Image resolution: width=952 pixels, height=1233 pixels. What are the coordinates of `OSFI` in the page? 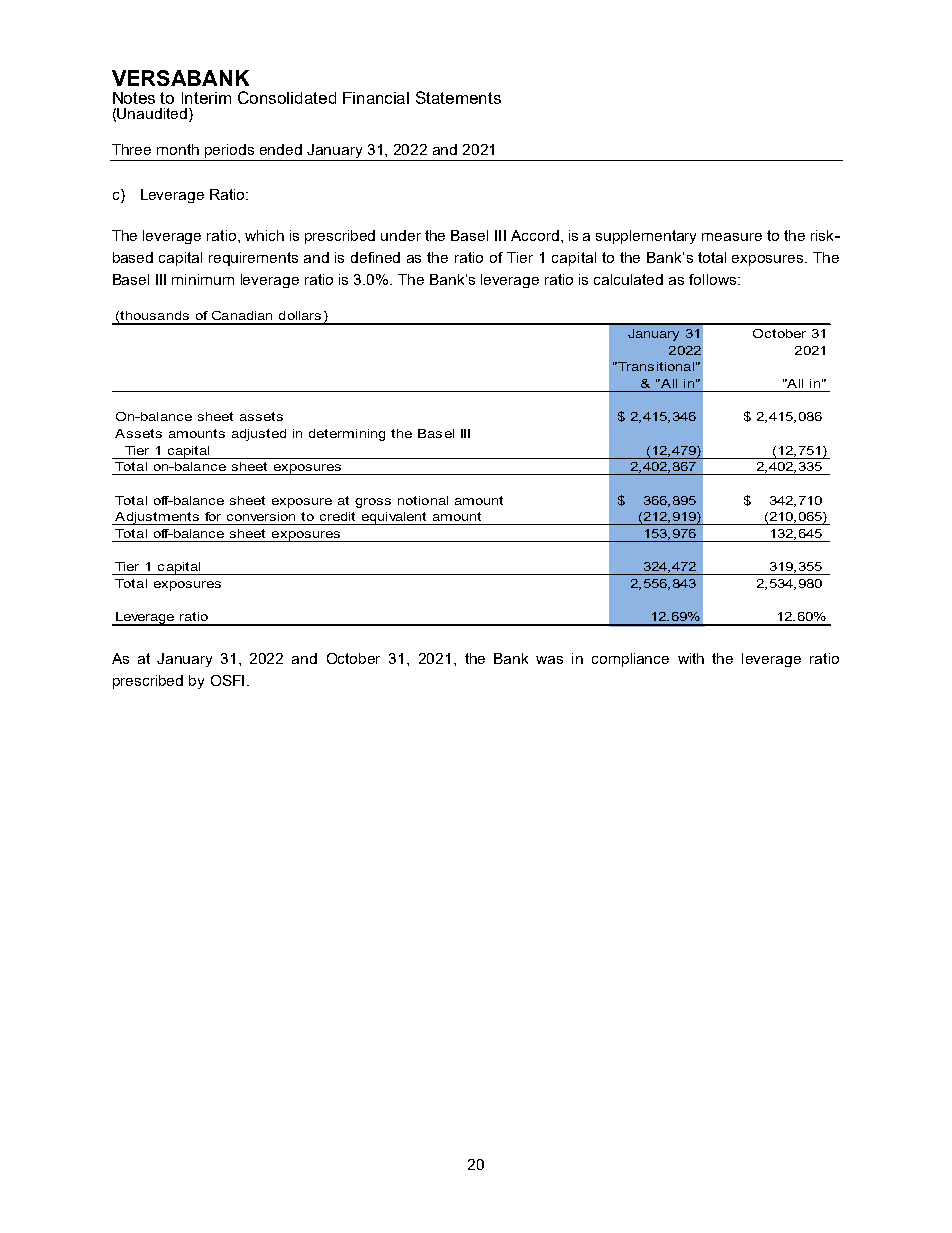 It's located at (227, 680).
